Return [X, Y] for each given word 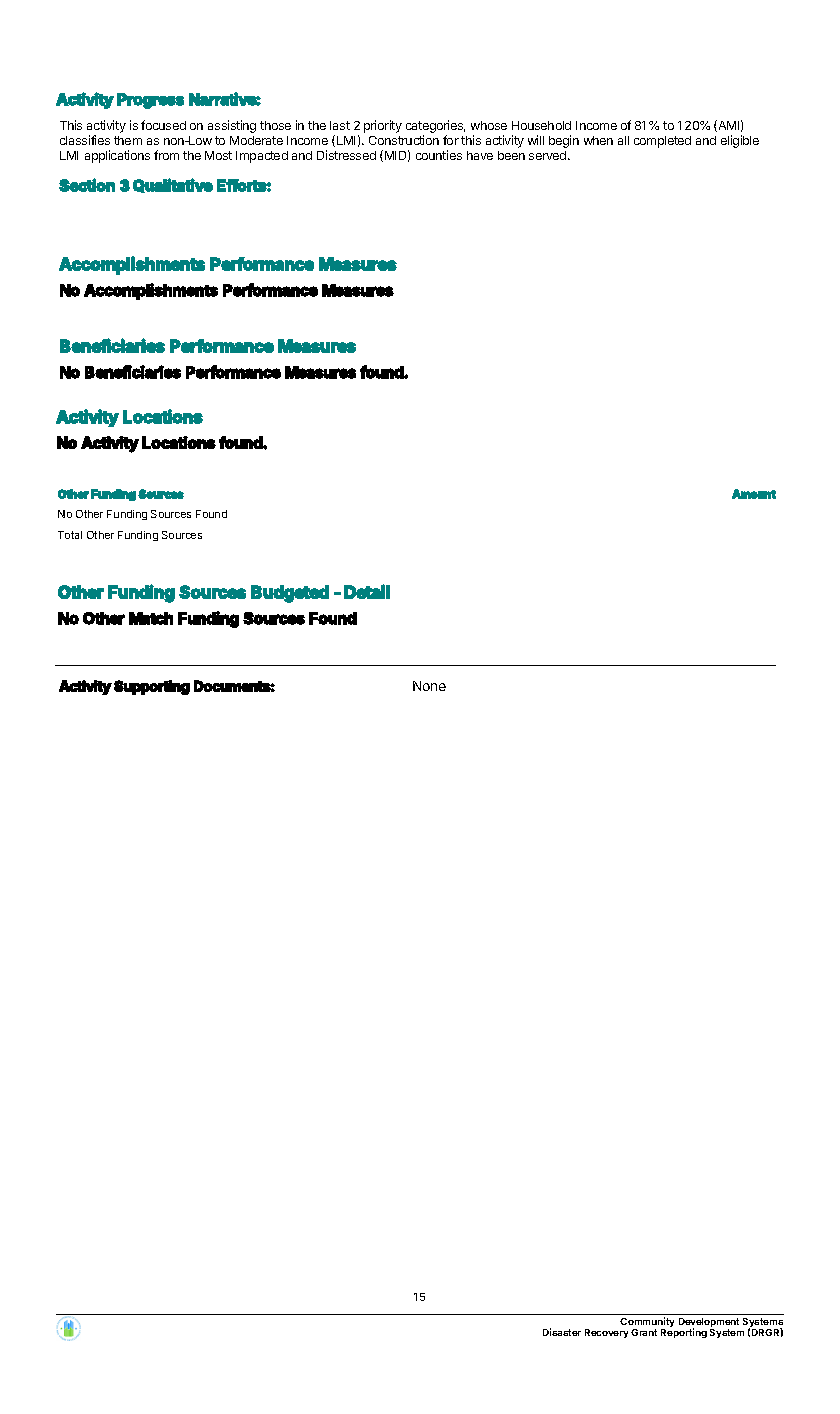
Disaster [562, 1332]
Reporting [684, 1333]
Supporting [152, 687]
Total [70, 535]
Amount [754, 494]
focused [163, 125]
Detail [367, 591]
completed [662, 142]
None [429, 686]
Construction [404, 140]
